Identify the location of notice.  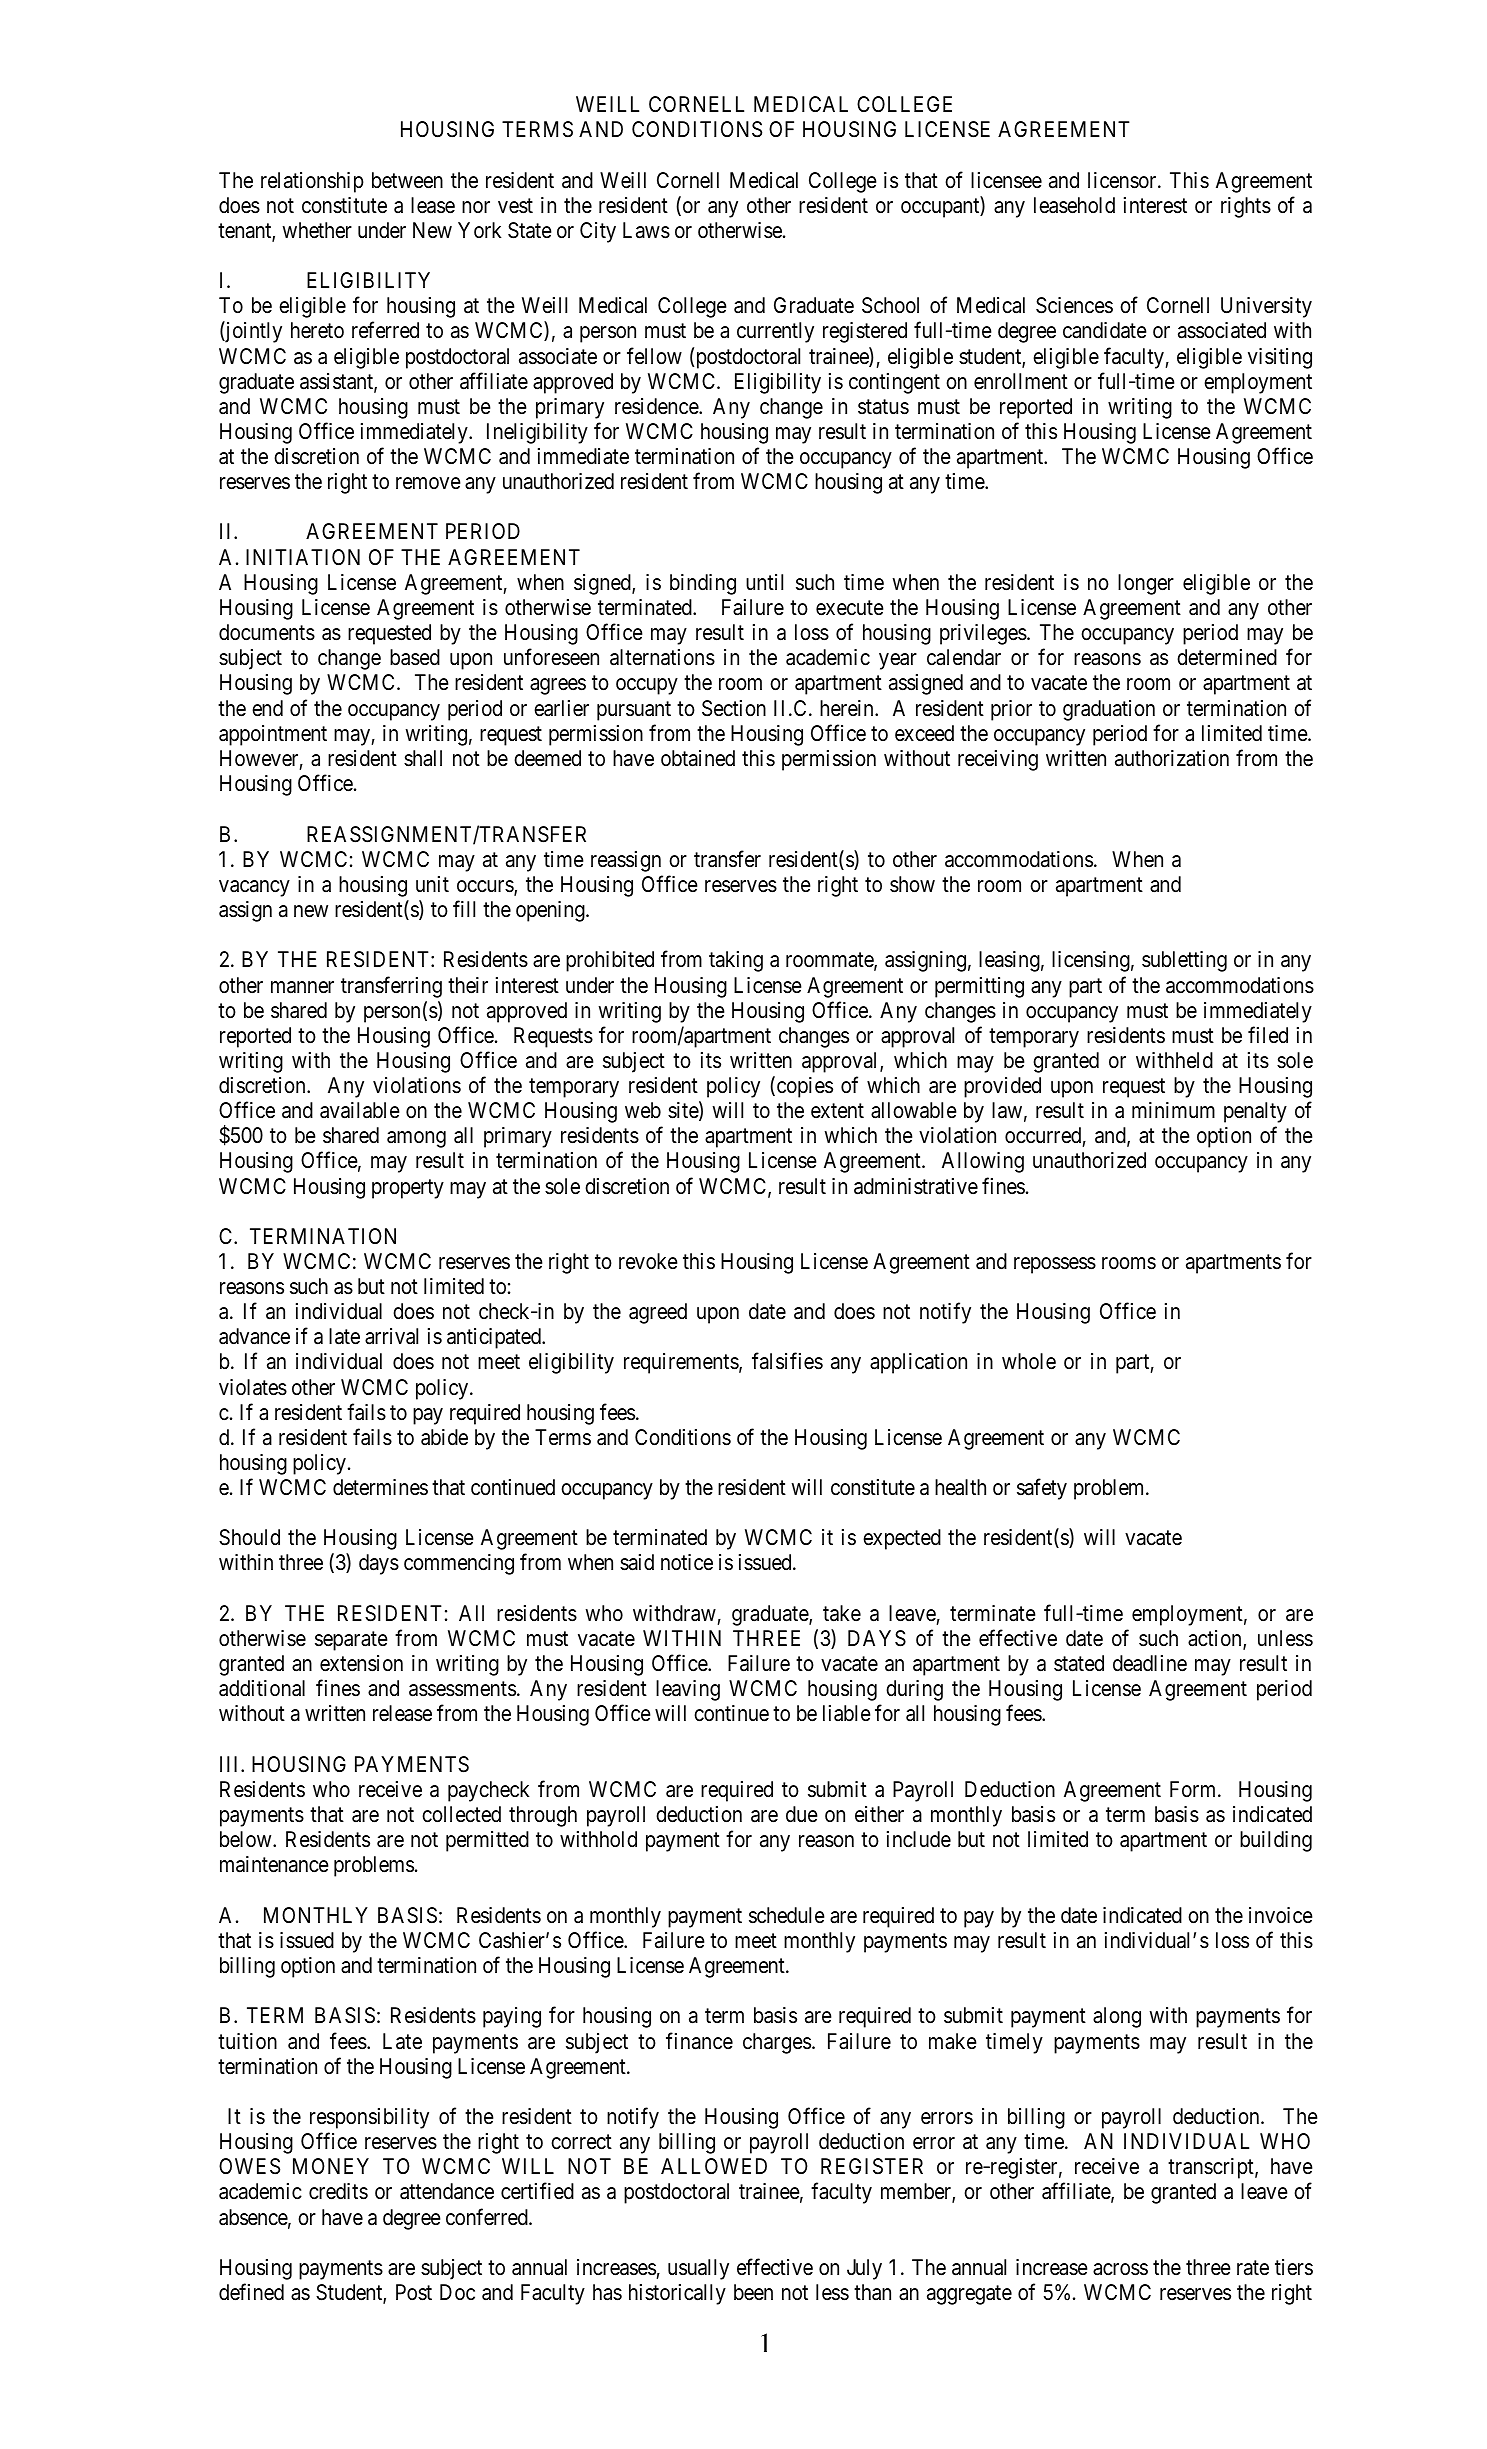
(687, 1562).
